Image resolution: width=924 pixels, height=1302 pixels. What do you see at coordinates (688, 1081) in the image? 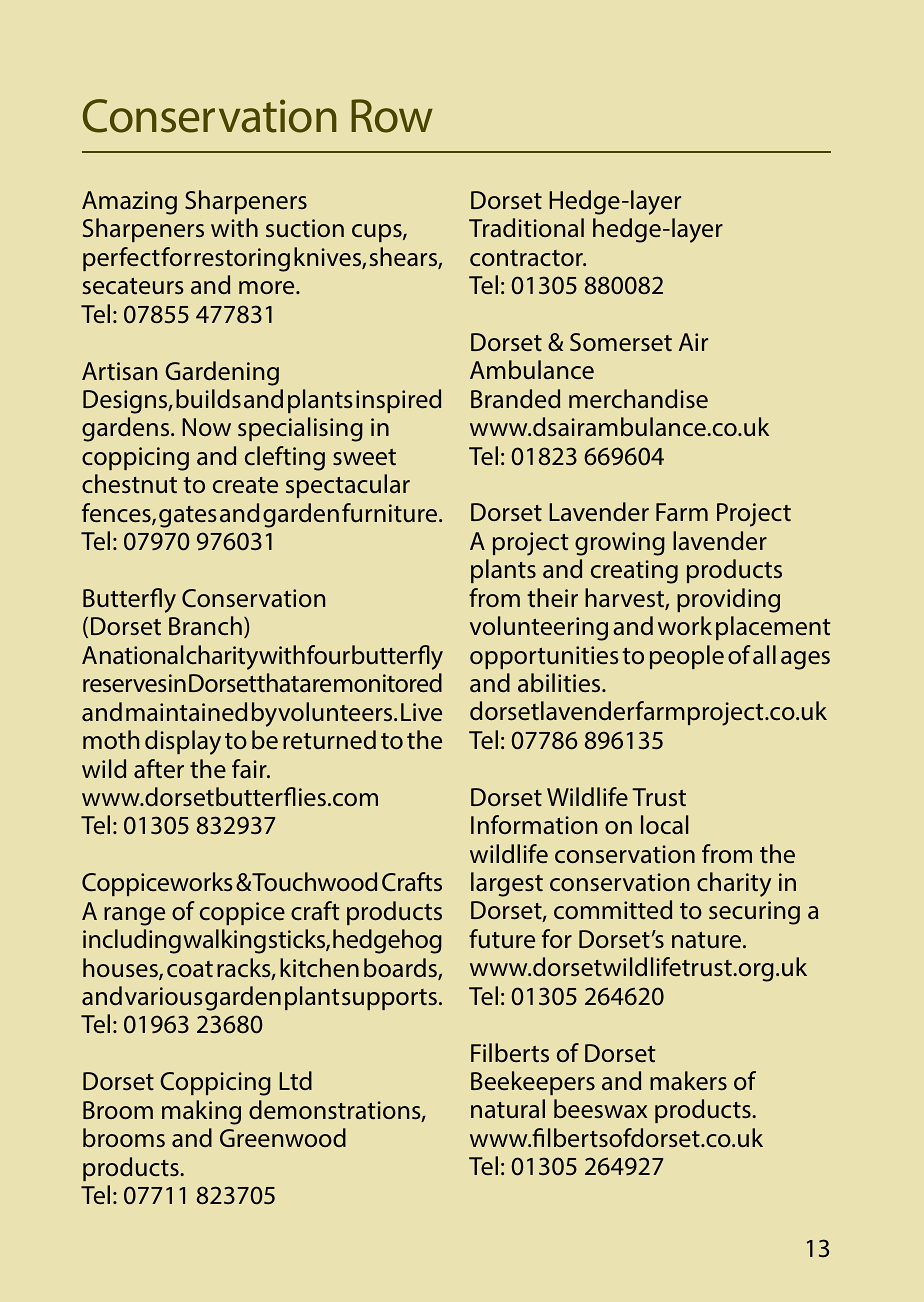
I see `makers` at bounding box center [688, 1081].
